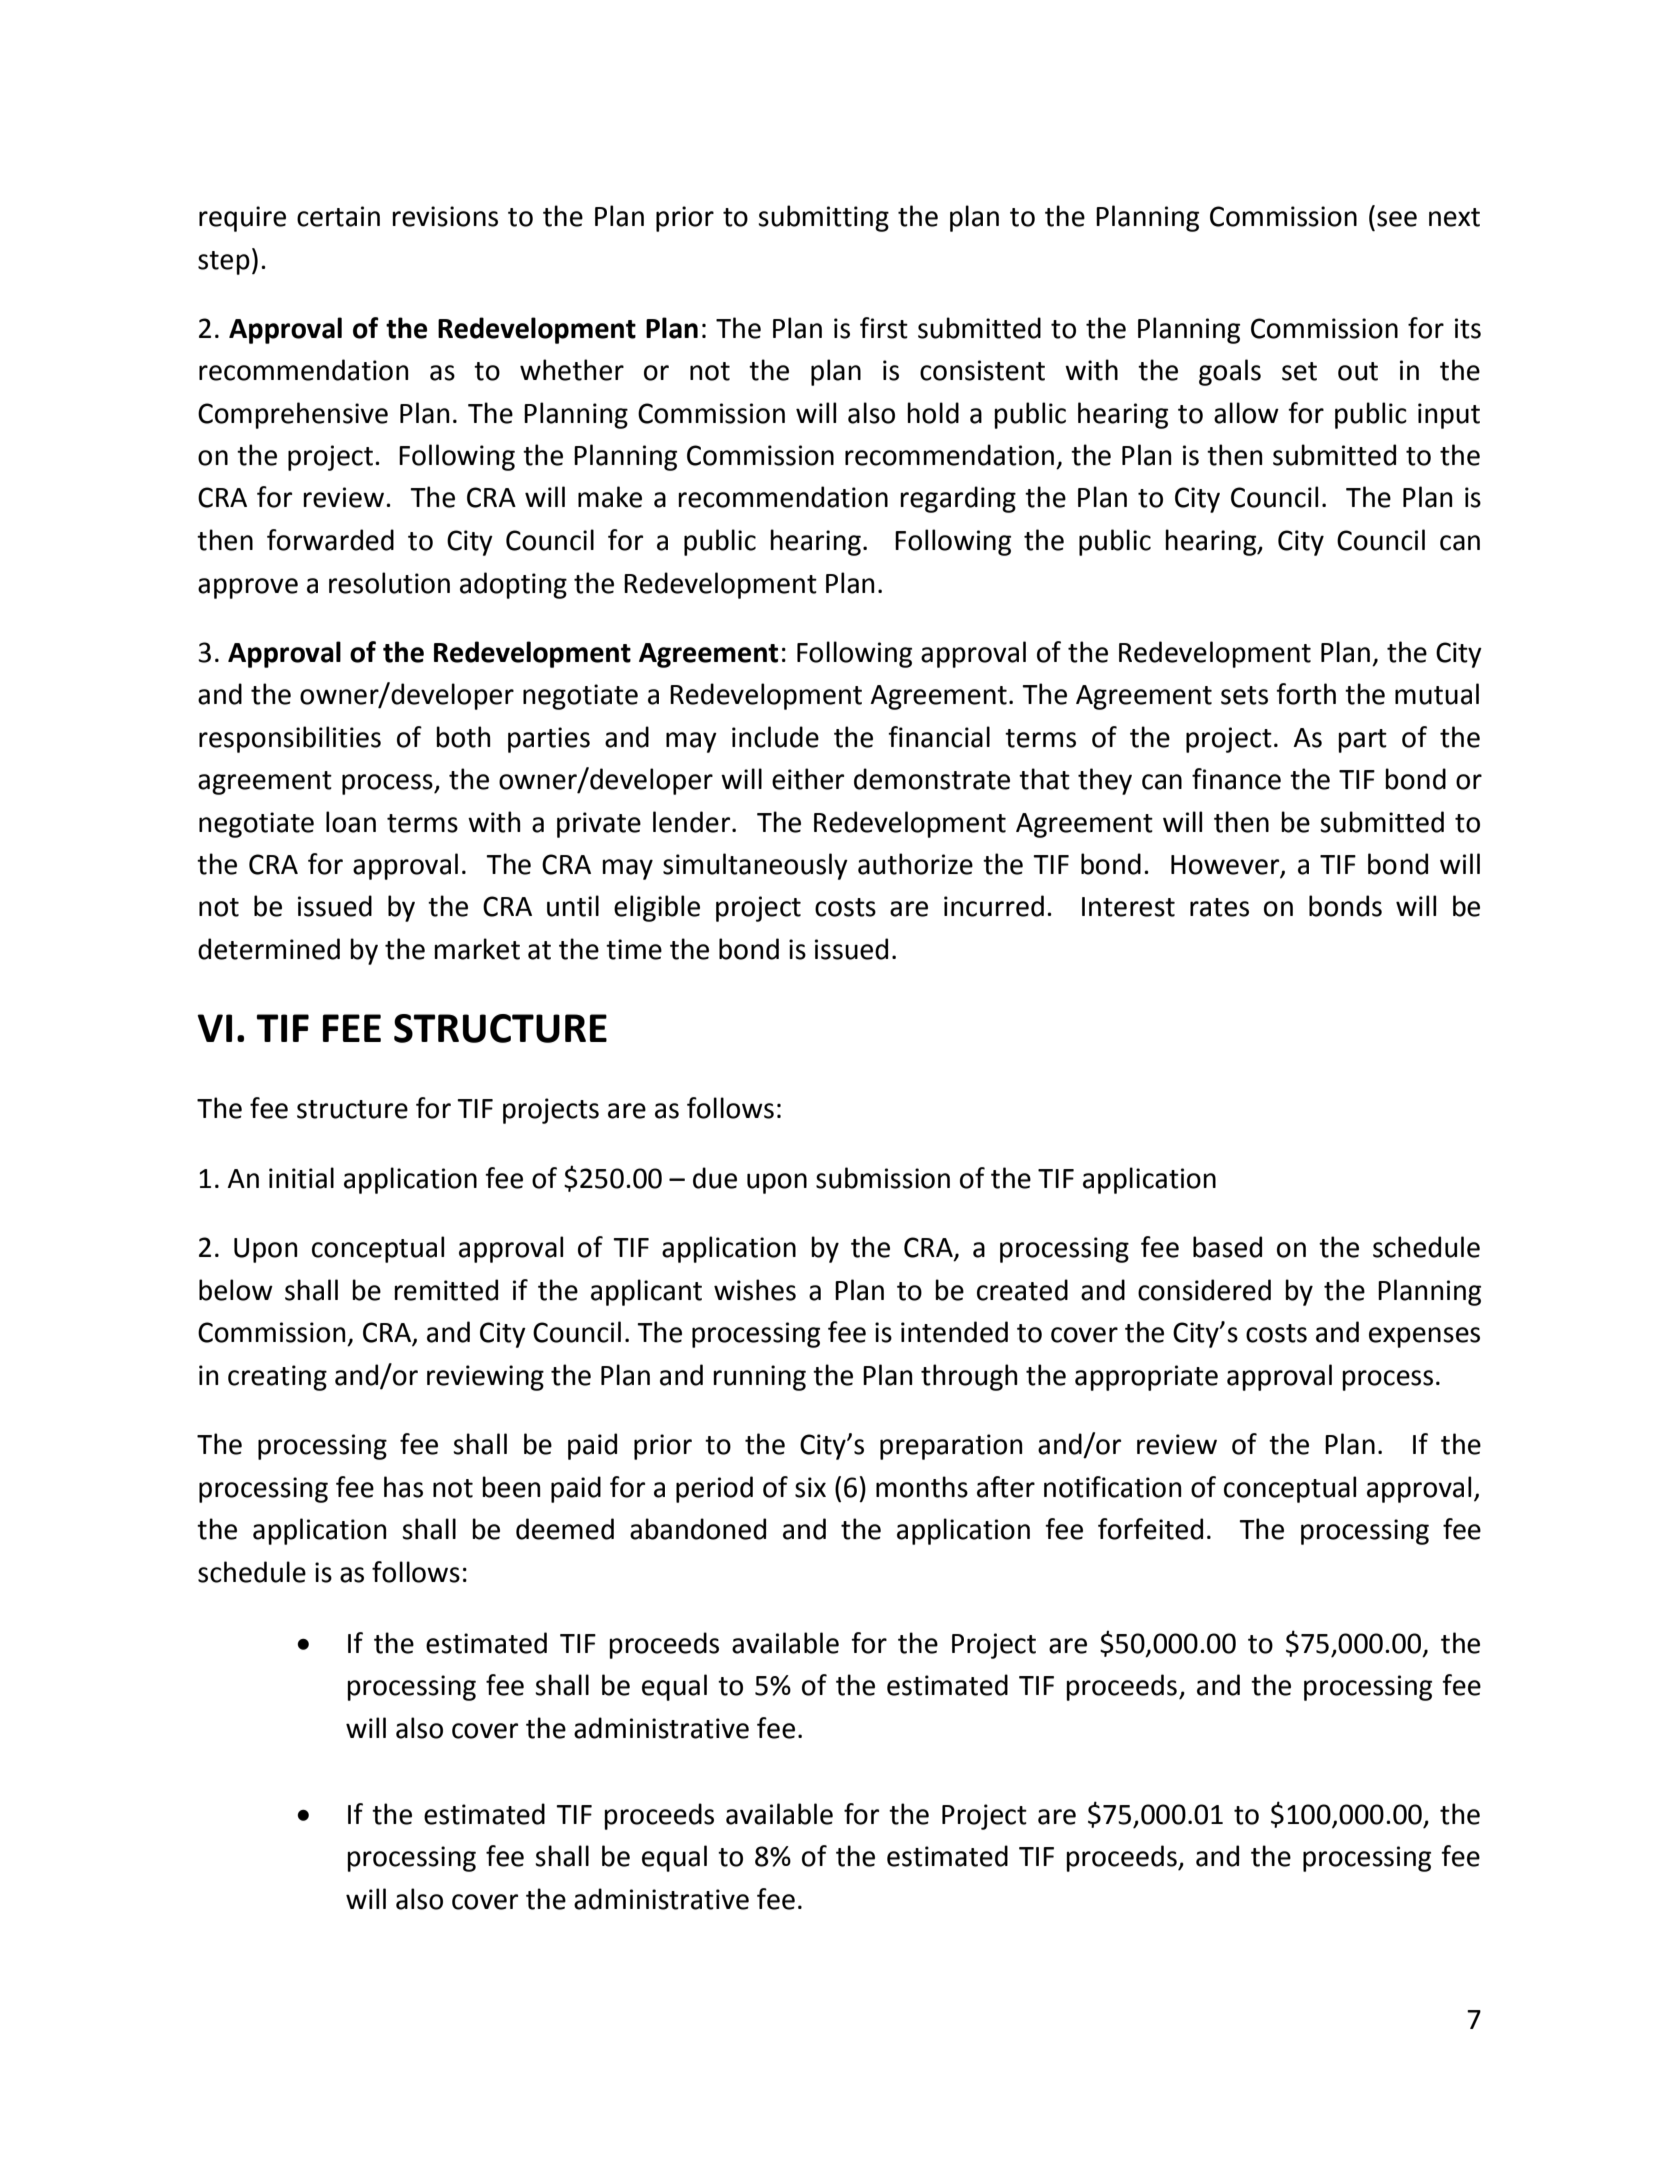 The image size is (1679, 2173). What do you see at coordinates (775, 737) in the page?
I see `include` at bounding box center [775, 737].
